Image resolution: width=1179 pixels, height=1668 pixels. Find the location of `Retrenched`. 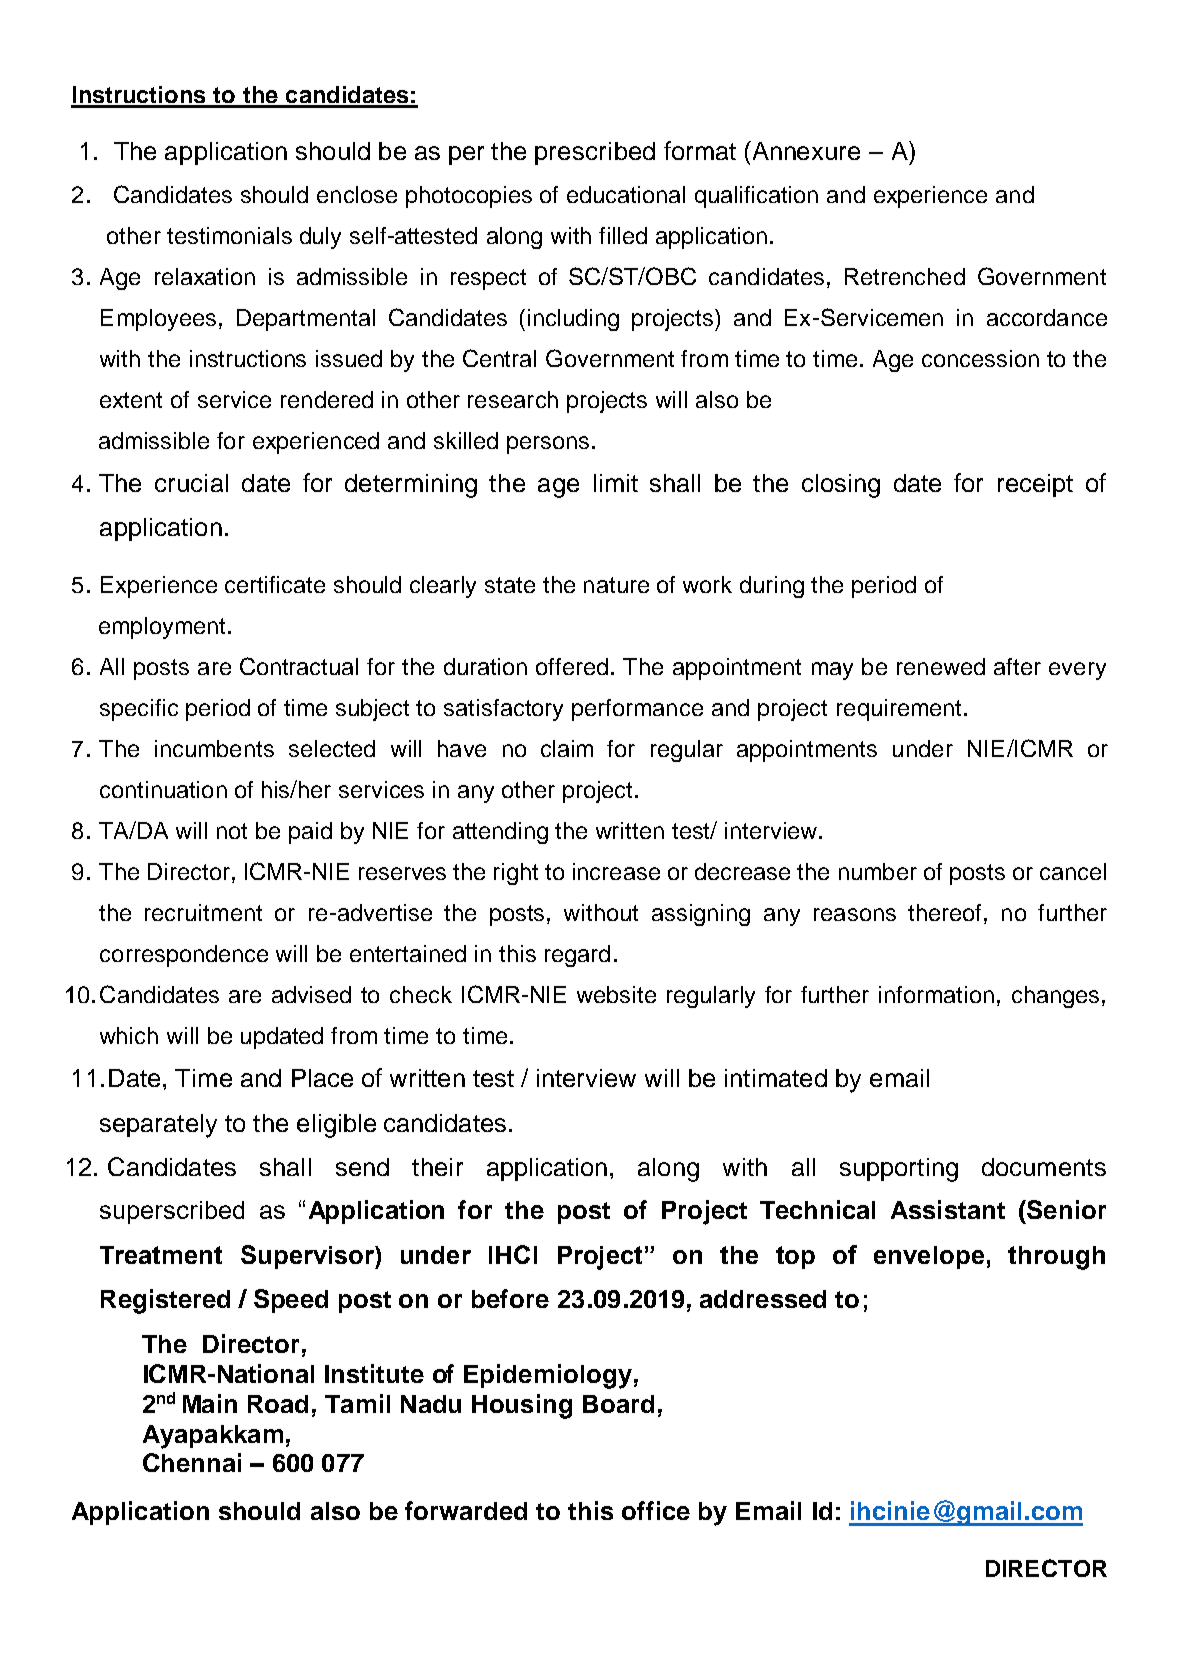

Retrenched is located at coordinates (905, 276).
